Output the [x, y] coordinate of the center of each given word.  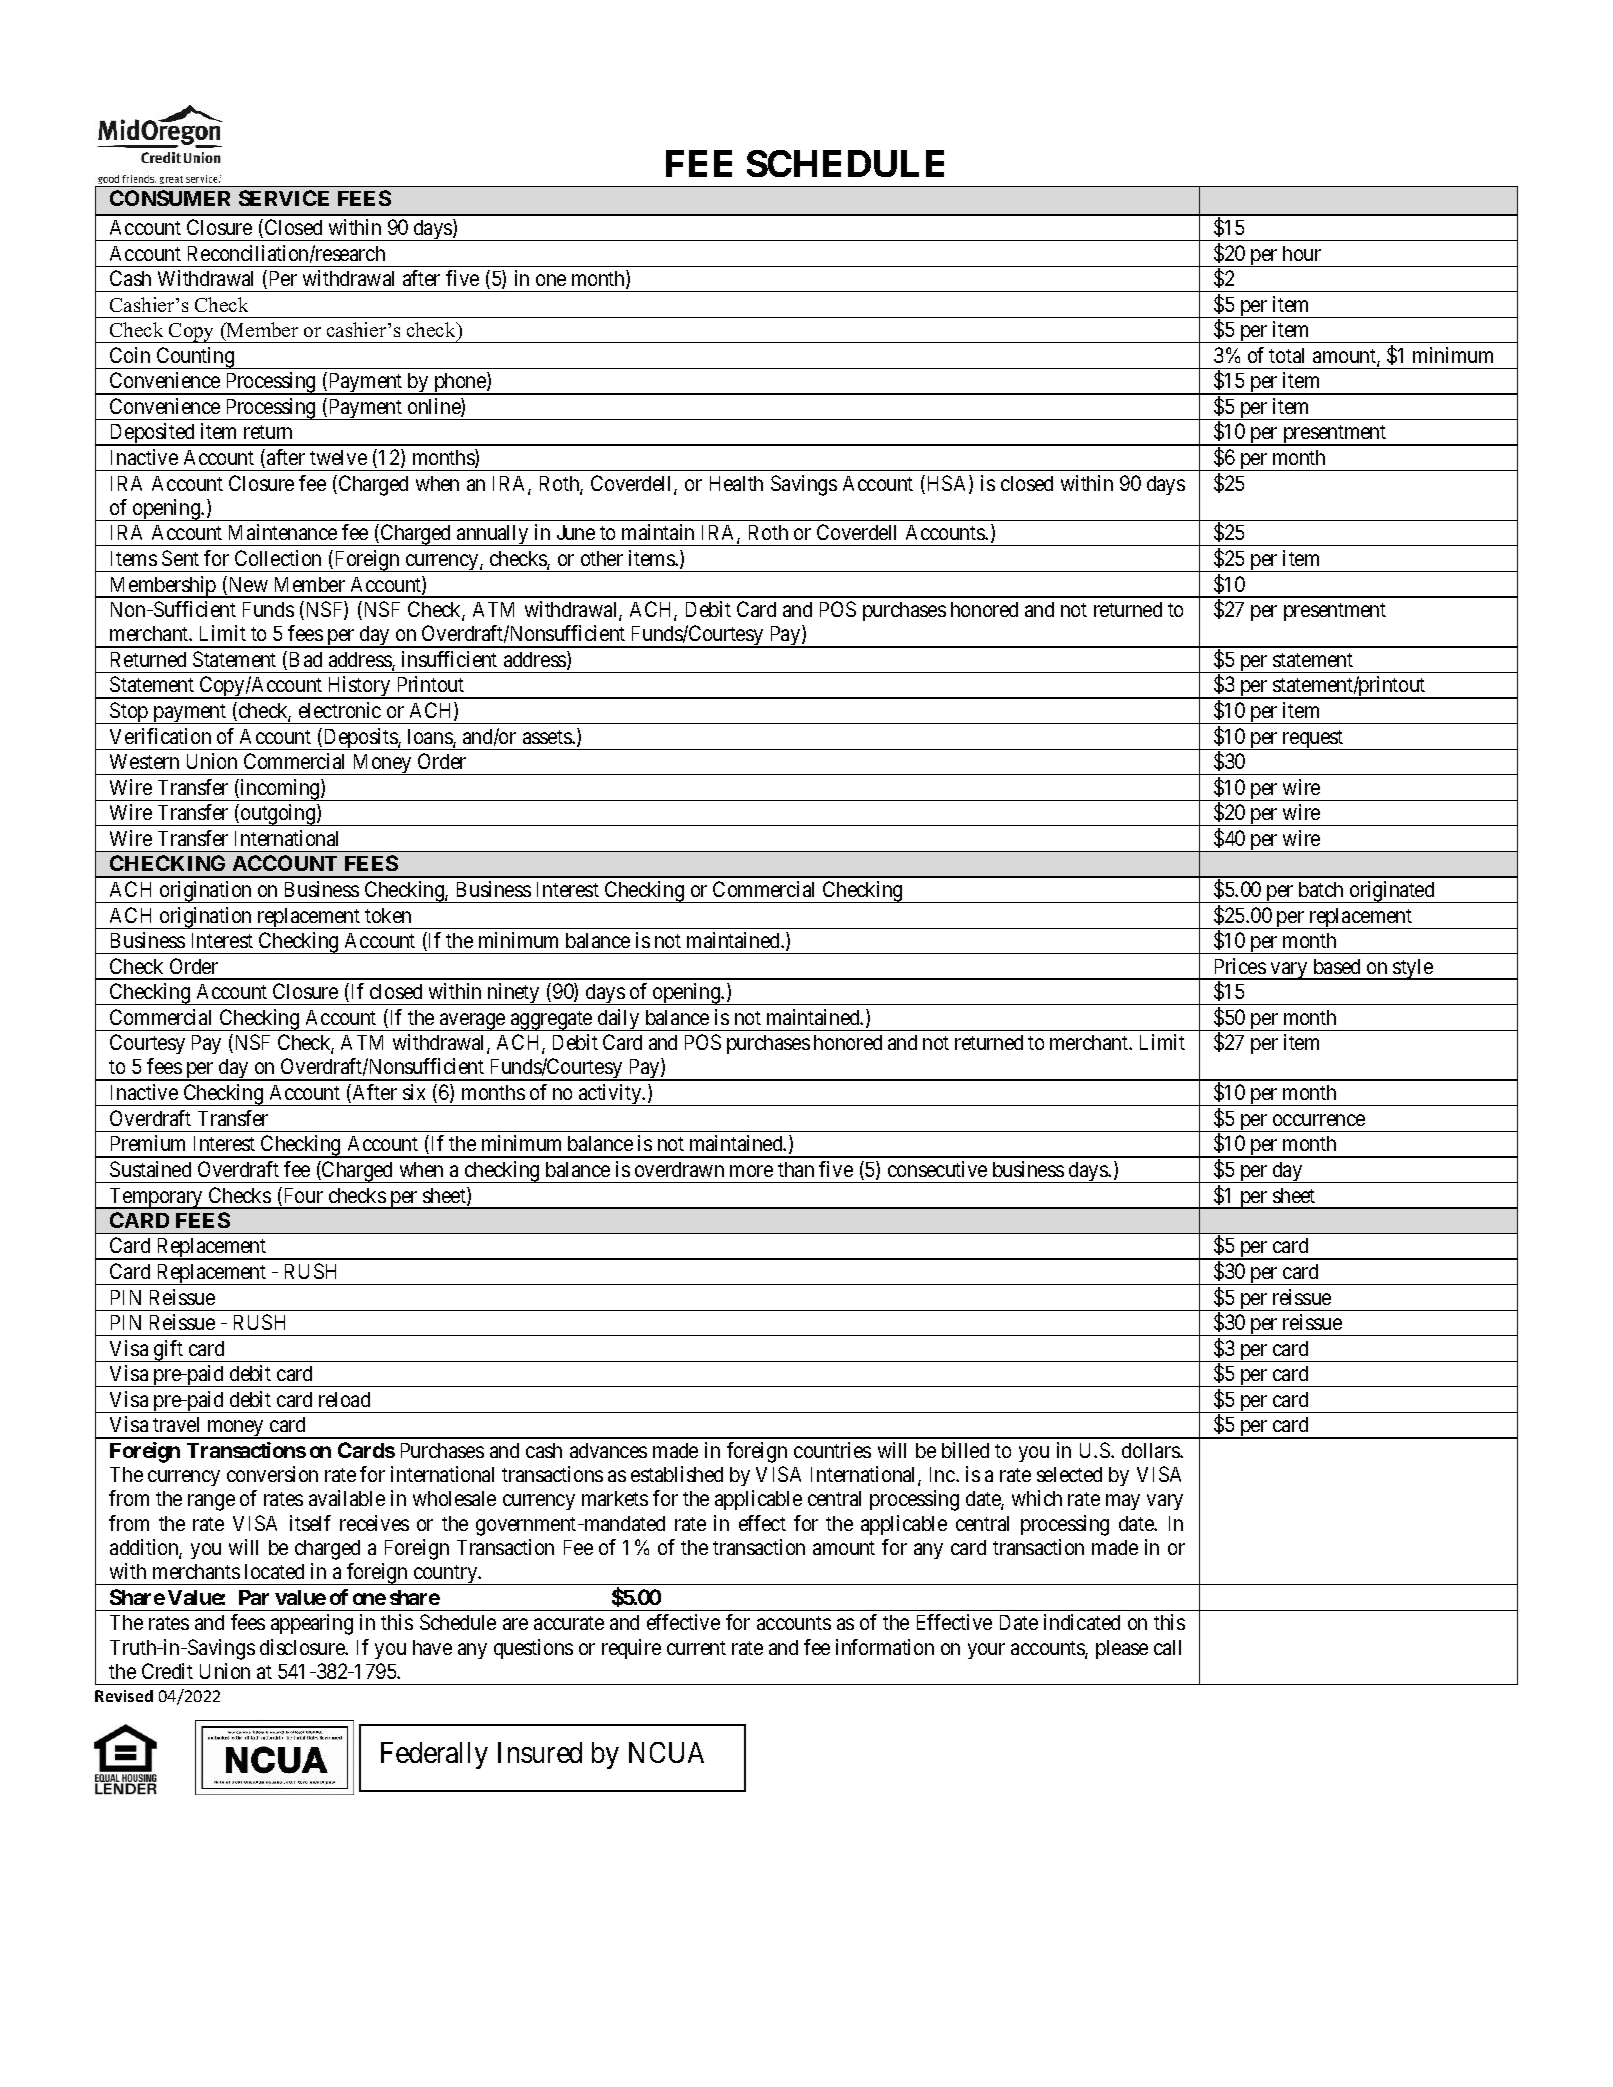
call [1167, 1647]
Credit [167, 1671]
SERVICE [284, 198]
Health [736, 483]
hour [1302, 253]
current [696, 1648]
